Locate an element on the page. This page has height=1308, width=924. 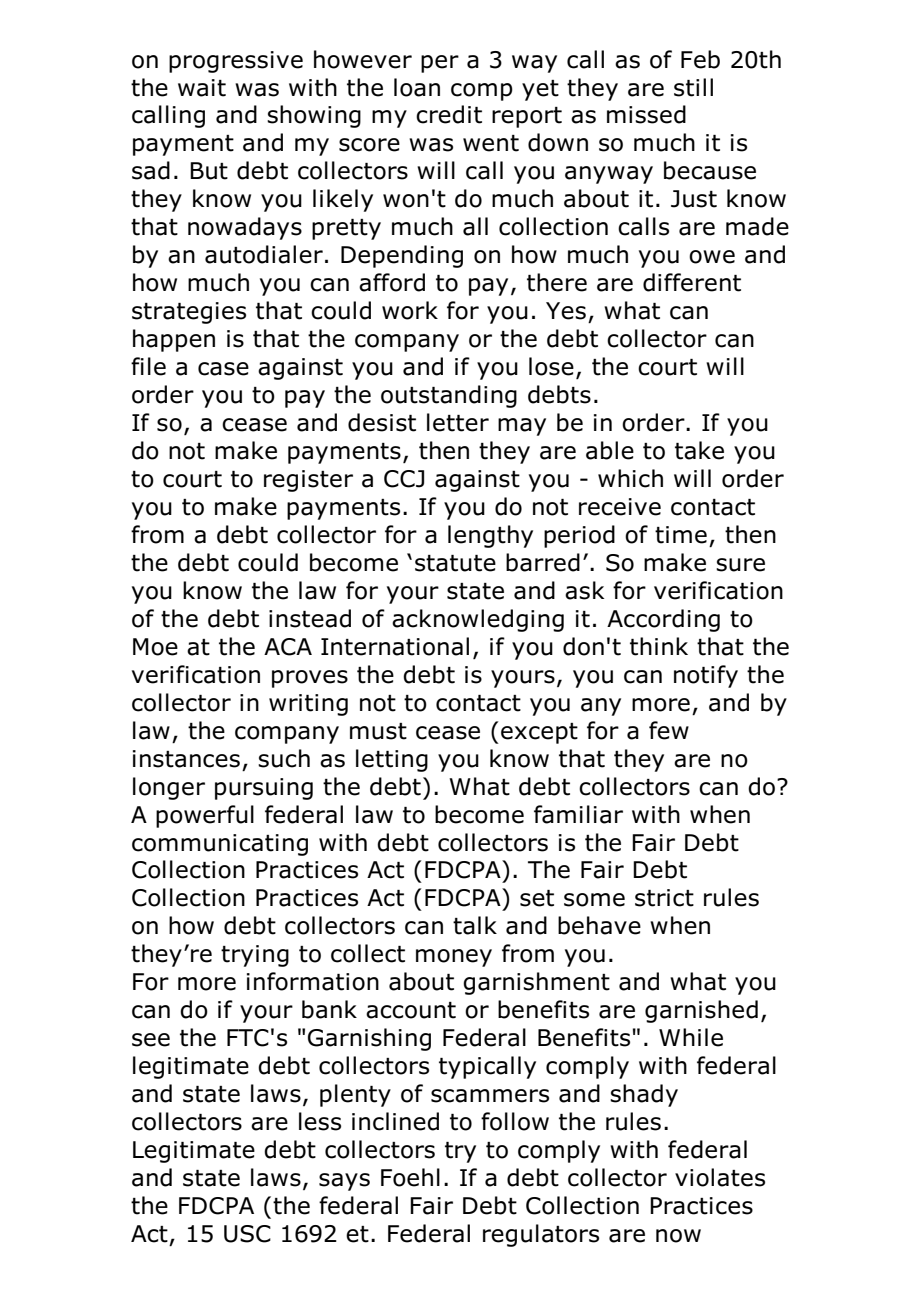
credit is located at coordinates (449, 114).
